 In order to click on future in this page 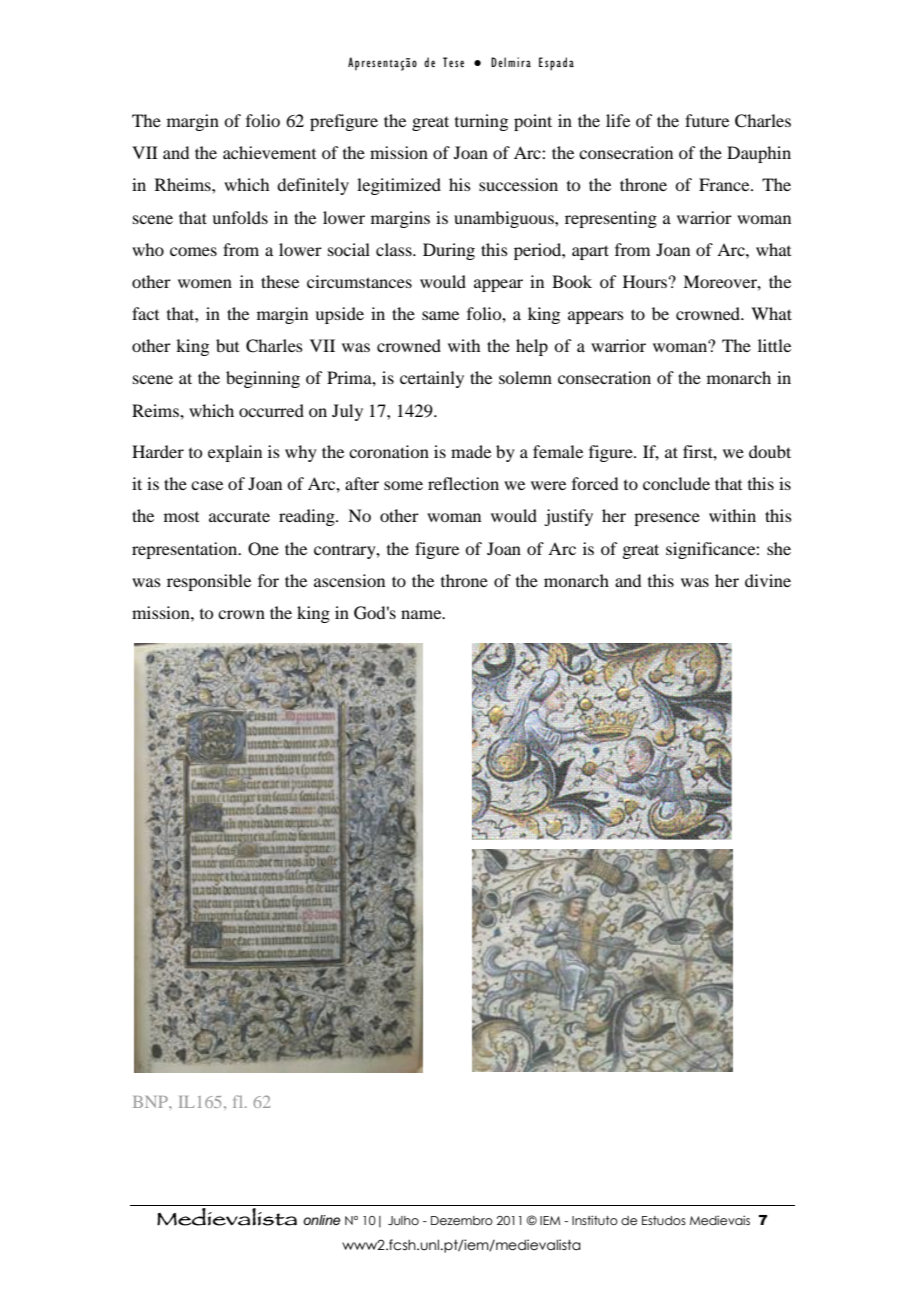, I will do `click(707, 120)`.
